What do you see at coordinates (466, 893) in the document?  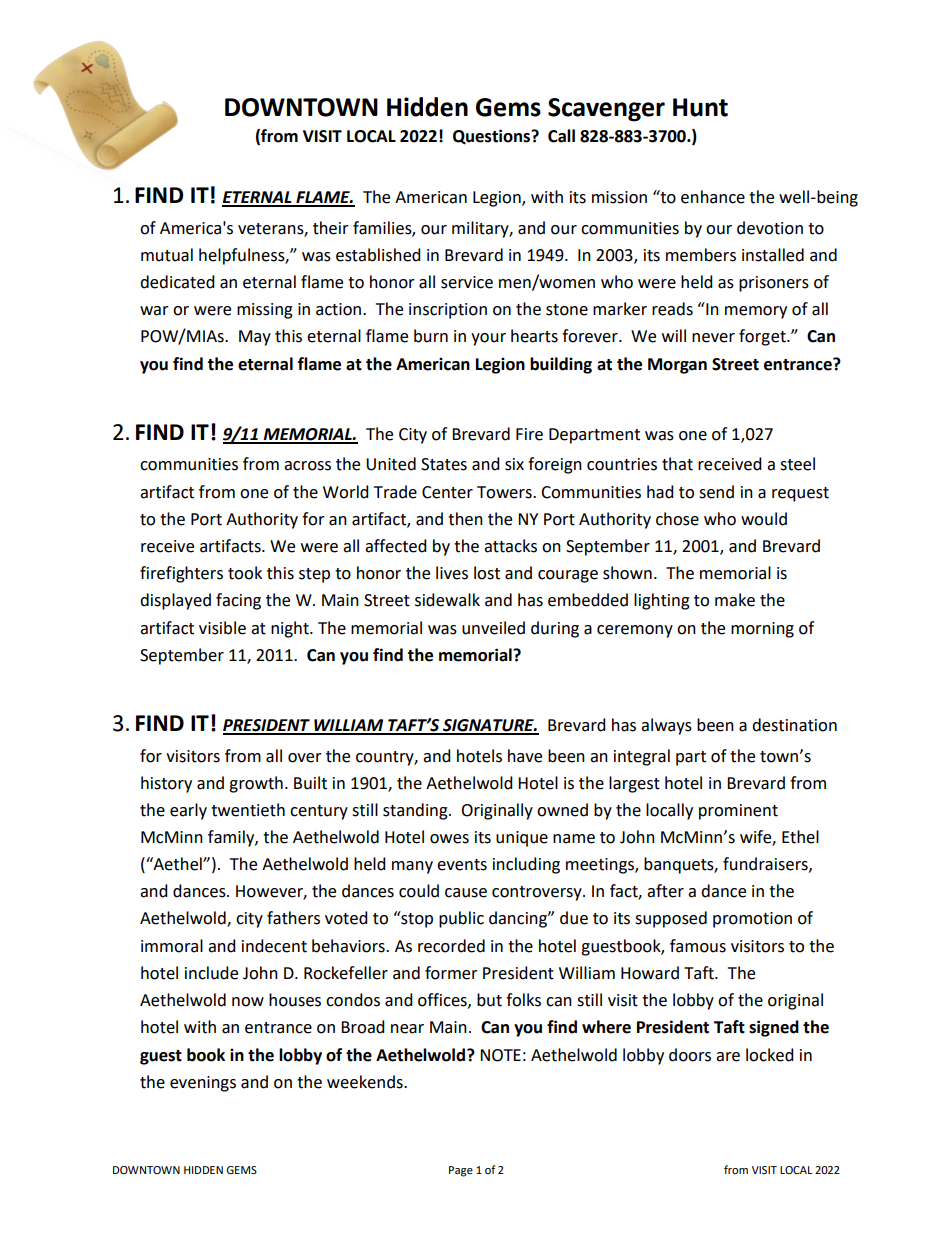 I see `cause` at bounding box center [466, 893].
